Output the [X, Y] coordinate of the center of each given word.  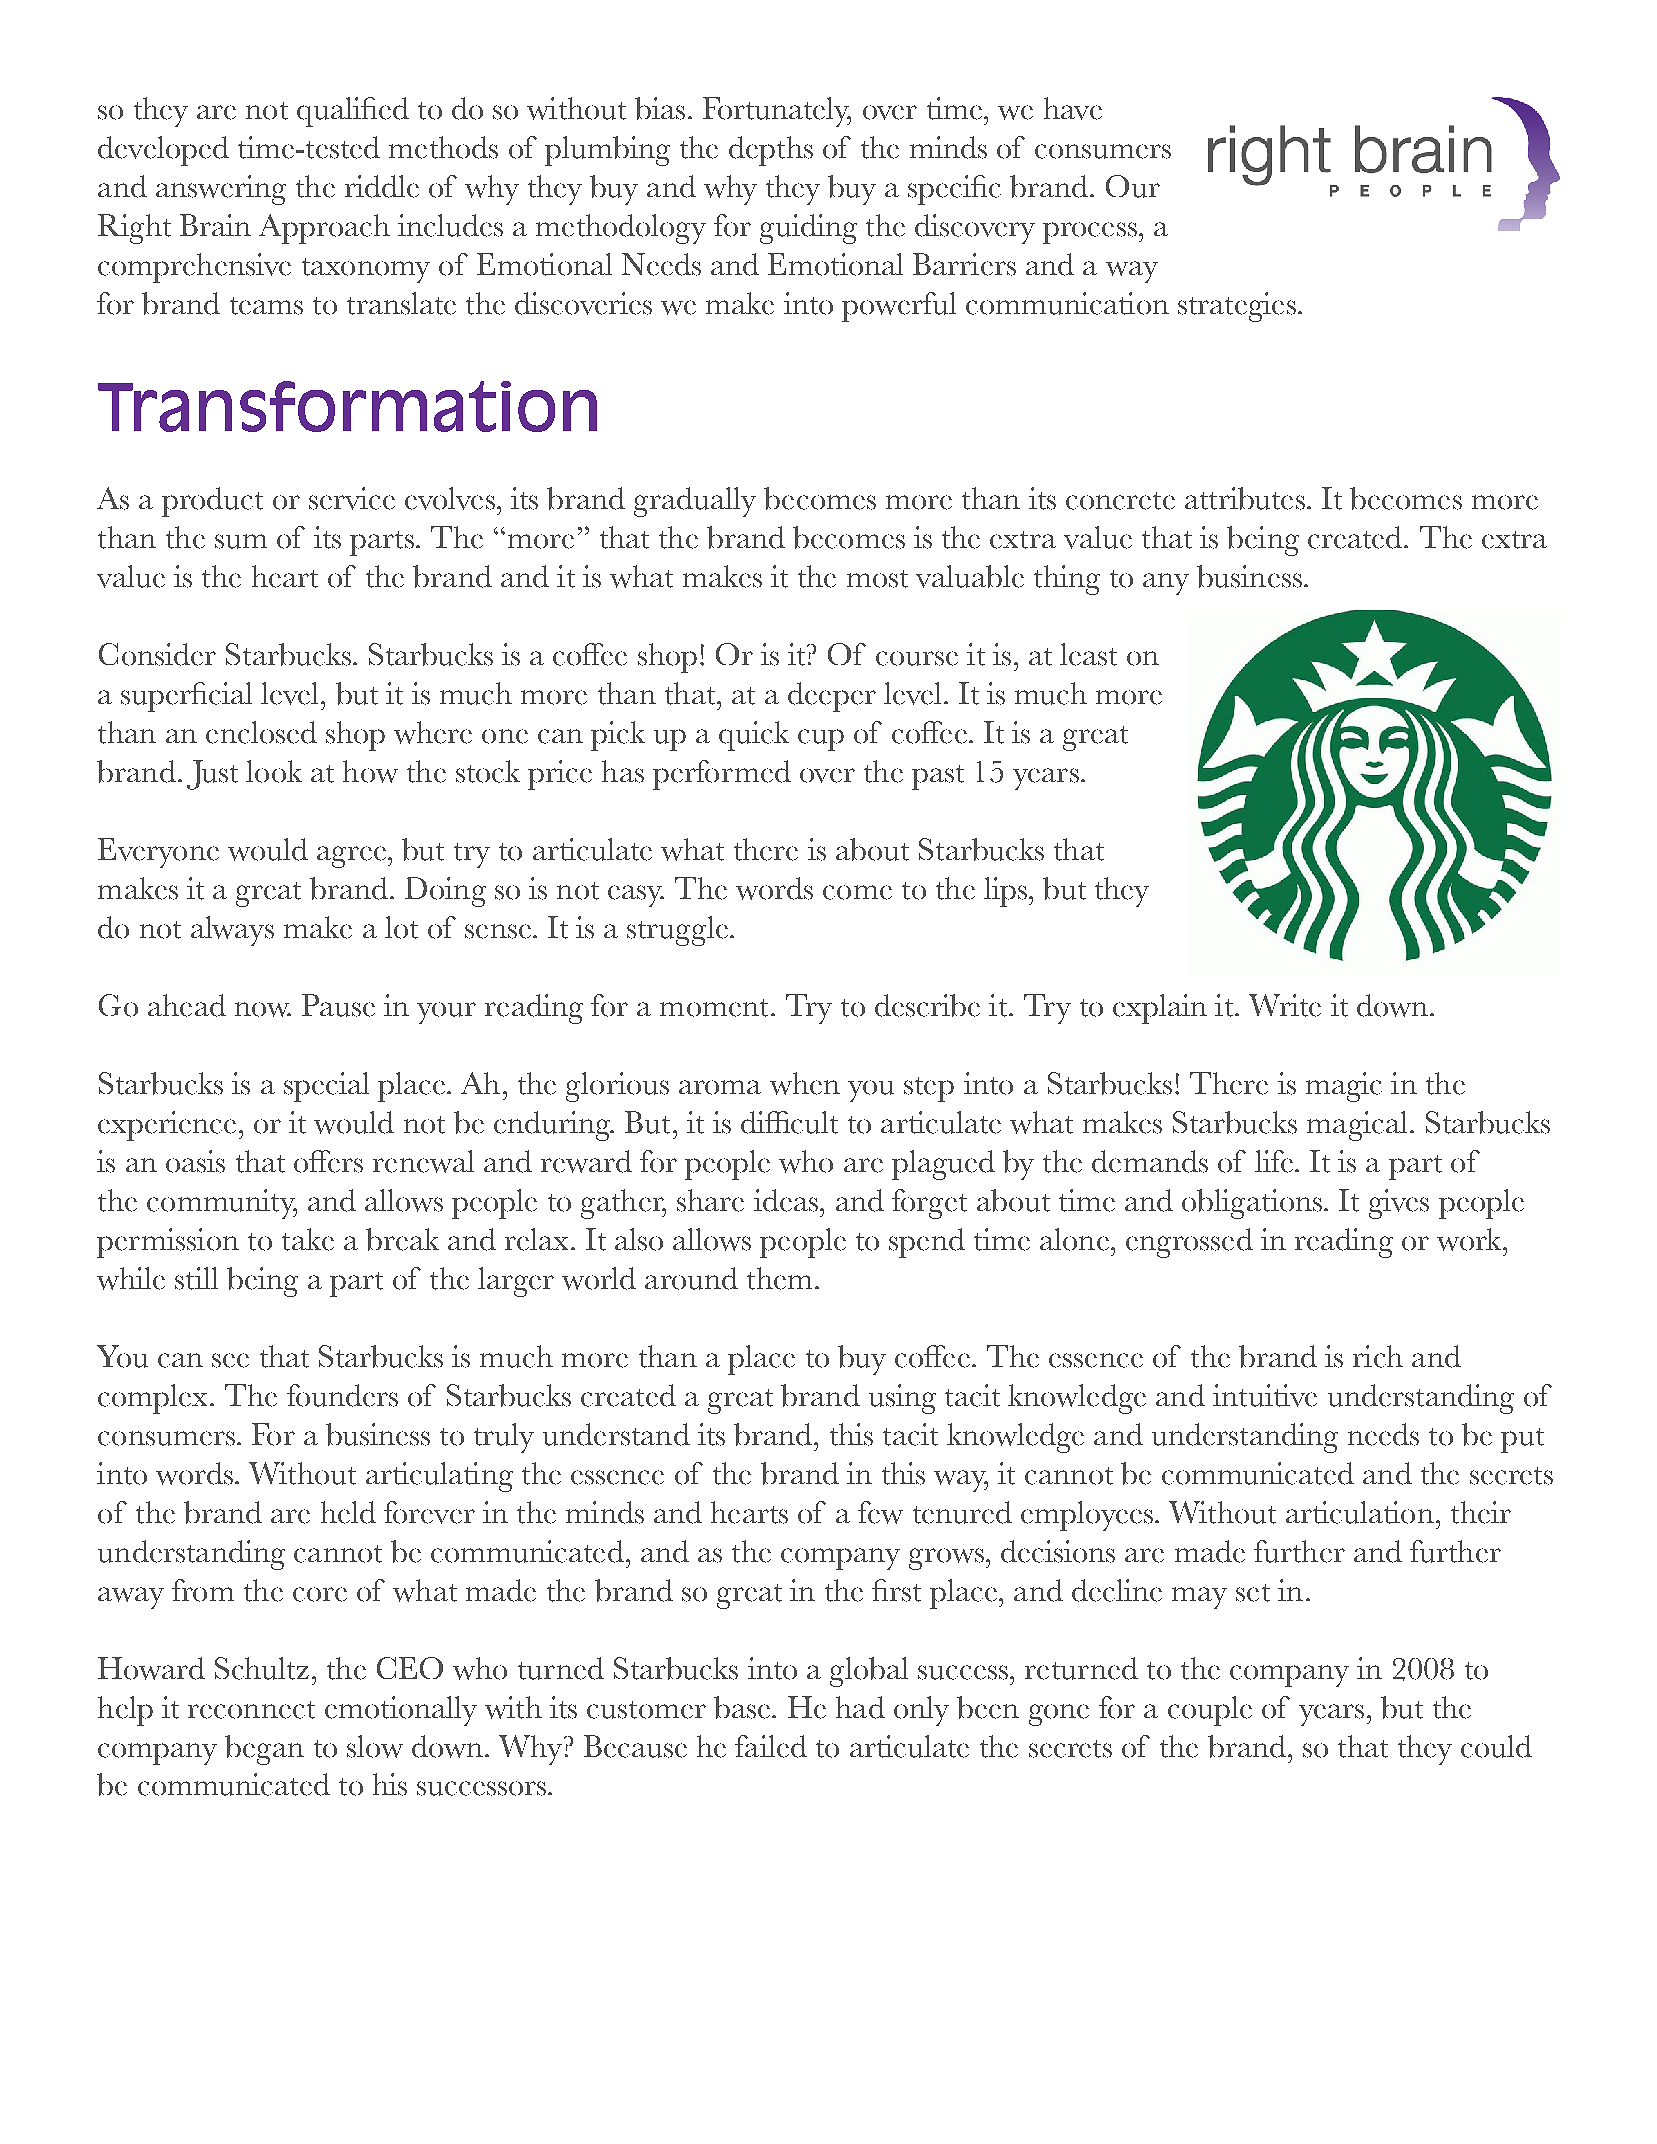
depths [771, 151]
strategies [1237, 307]
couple [1210, 1711]
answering [221, 190]
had [860, 1707]
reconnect [251, 1710]
